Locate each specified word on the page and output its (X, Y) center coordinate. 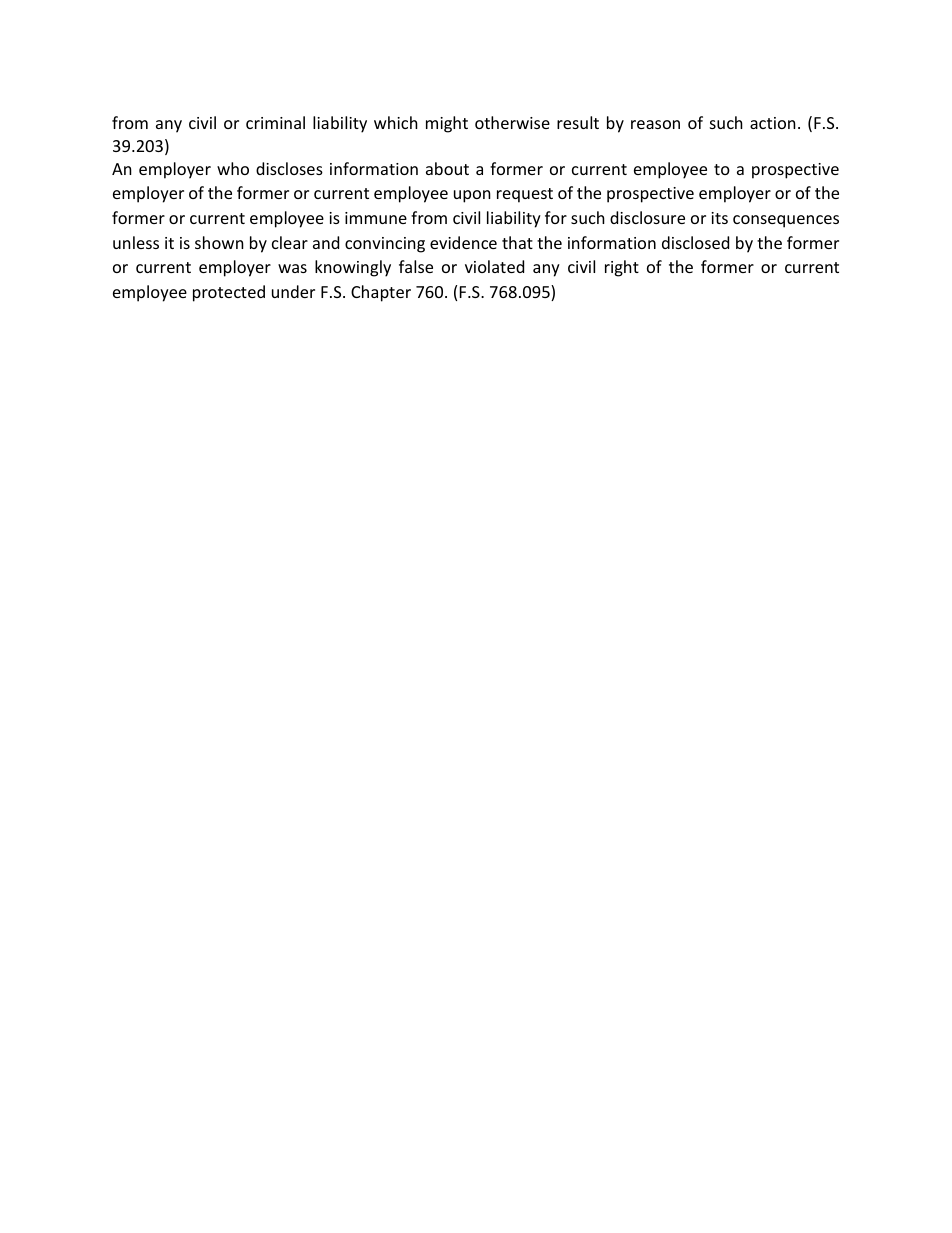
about (447, 168)
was (292, 268)
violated (494, 266)
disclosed (695, 242)
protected (229, 293)
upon (472, 196)
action (773, 123)
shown (219, 242)
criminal (275, 122)
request (525, 195)
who (233, 168)
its (719, 218)
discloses (289, 168)
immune (376, 218)
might (447, 124)
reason (655, 124)
